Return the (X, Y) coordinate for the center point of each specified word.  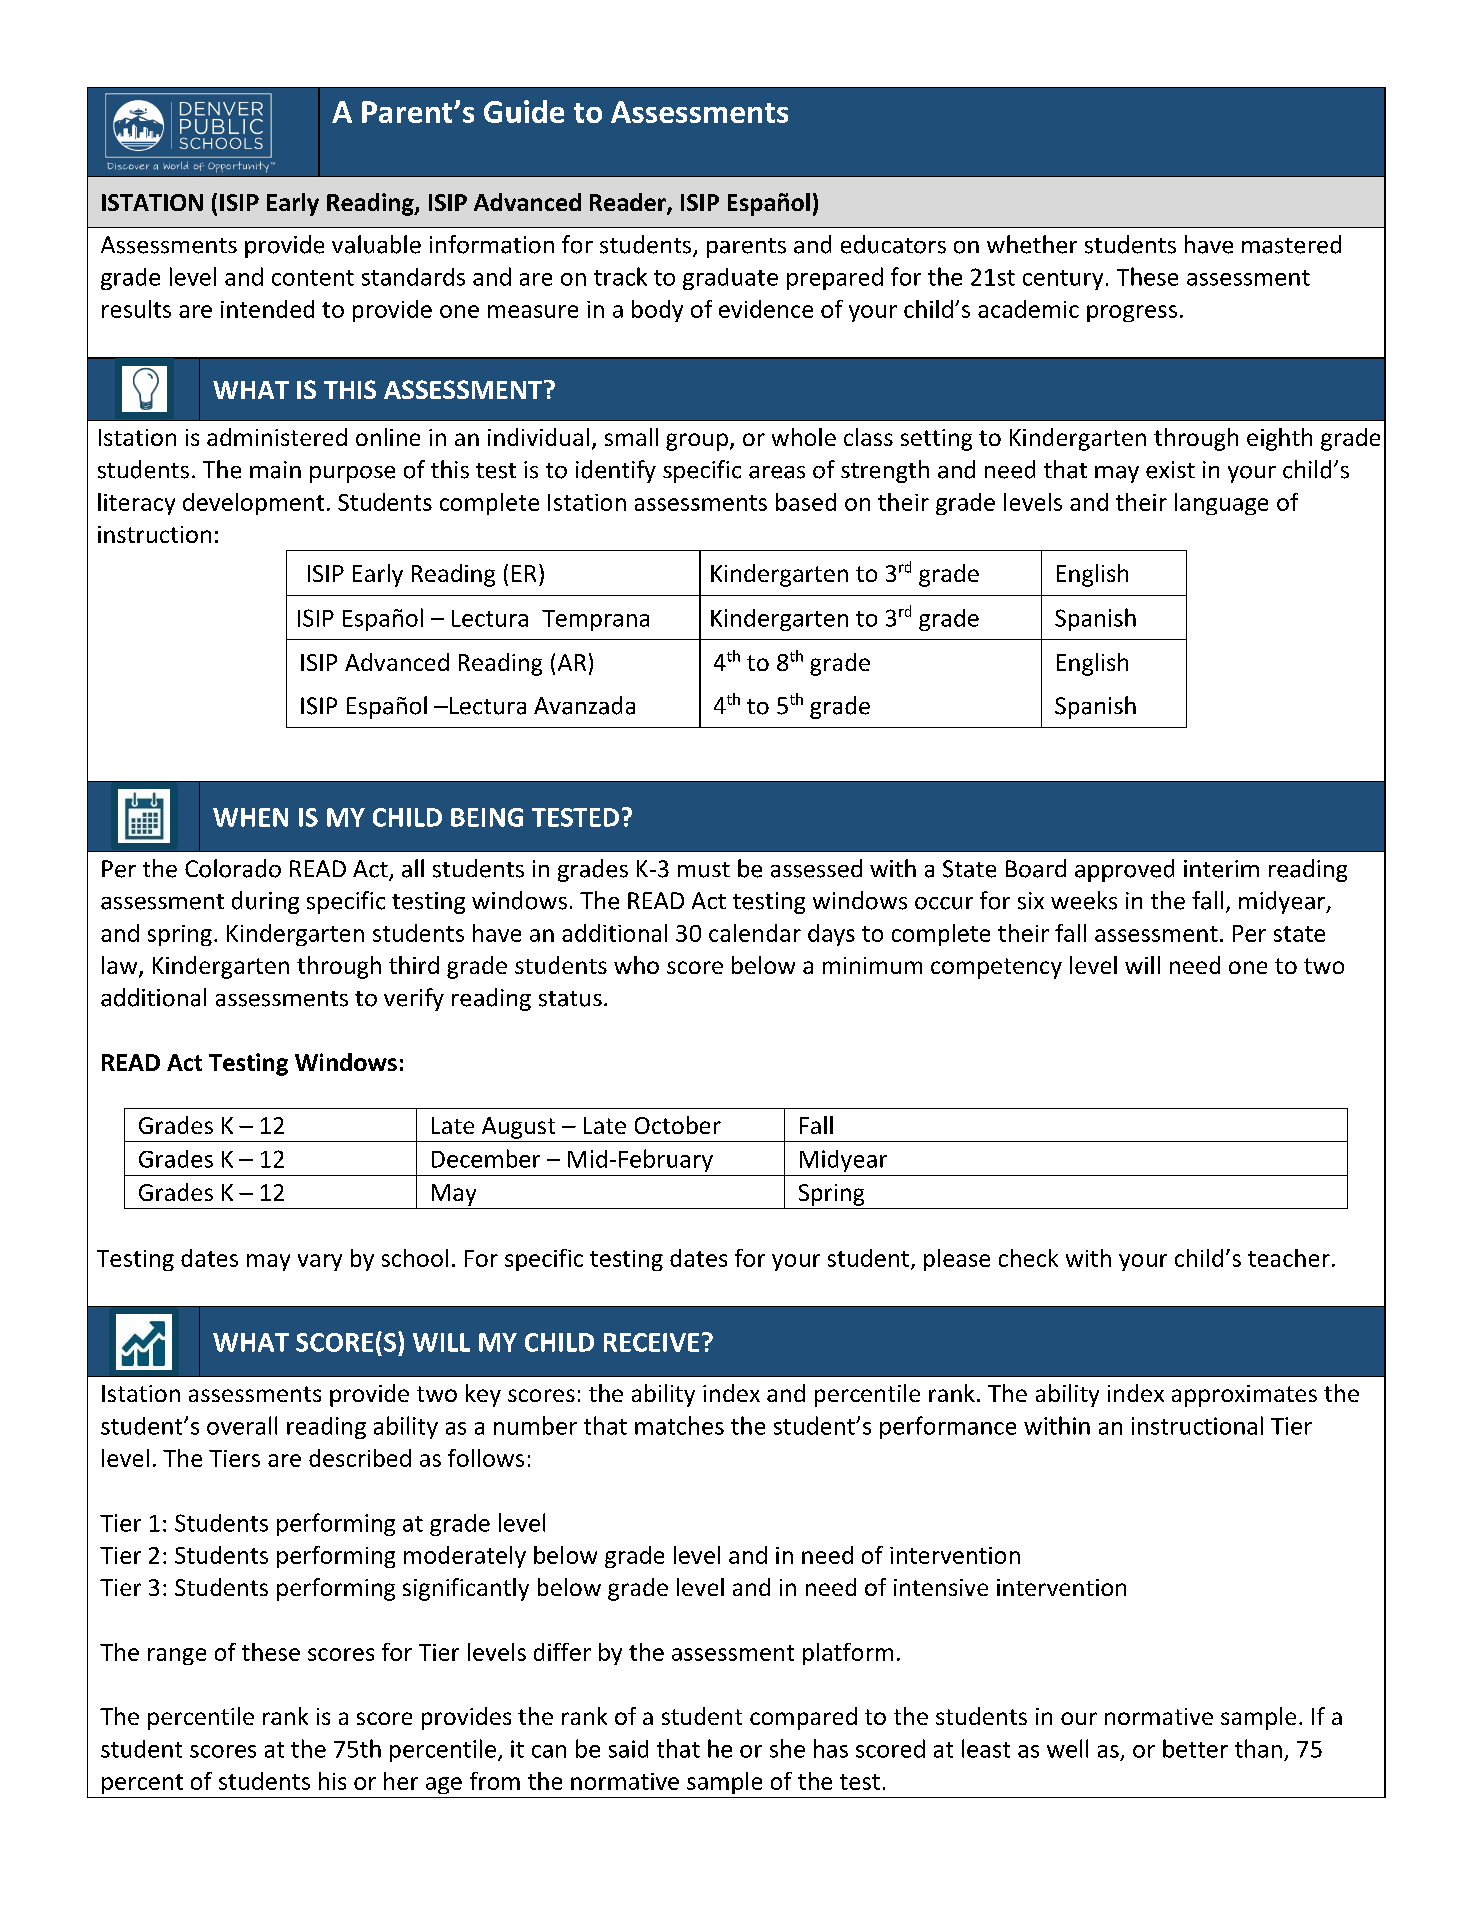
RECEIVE (651, 1342)
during (265, 902)
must (704, 870)
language (1221, 504)
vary (320, 1262)
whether (1032, 244)
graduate (730, 279)
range (177, 1656)
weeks (1084, 900)
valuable (376, 244)
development (253, 504)
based (806, 502)
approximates (1244, 1396)
